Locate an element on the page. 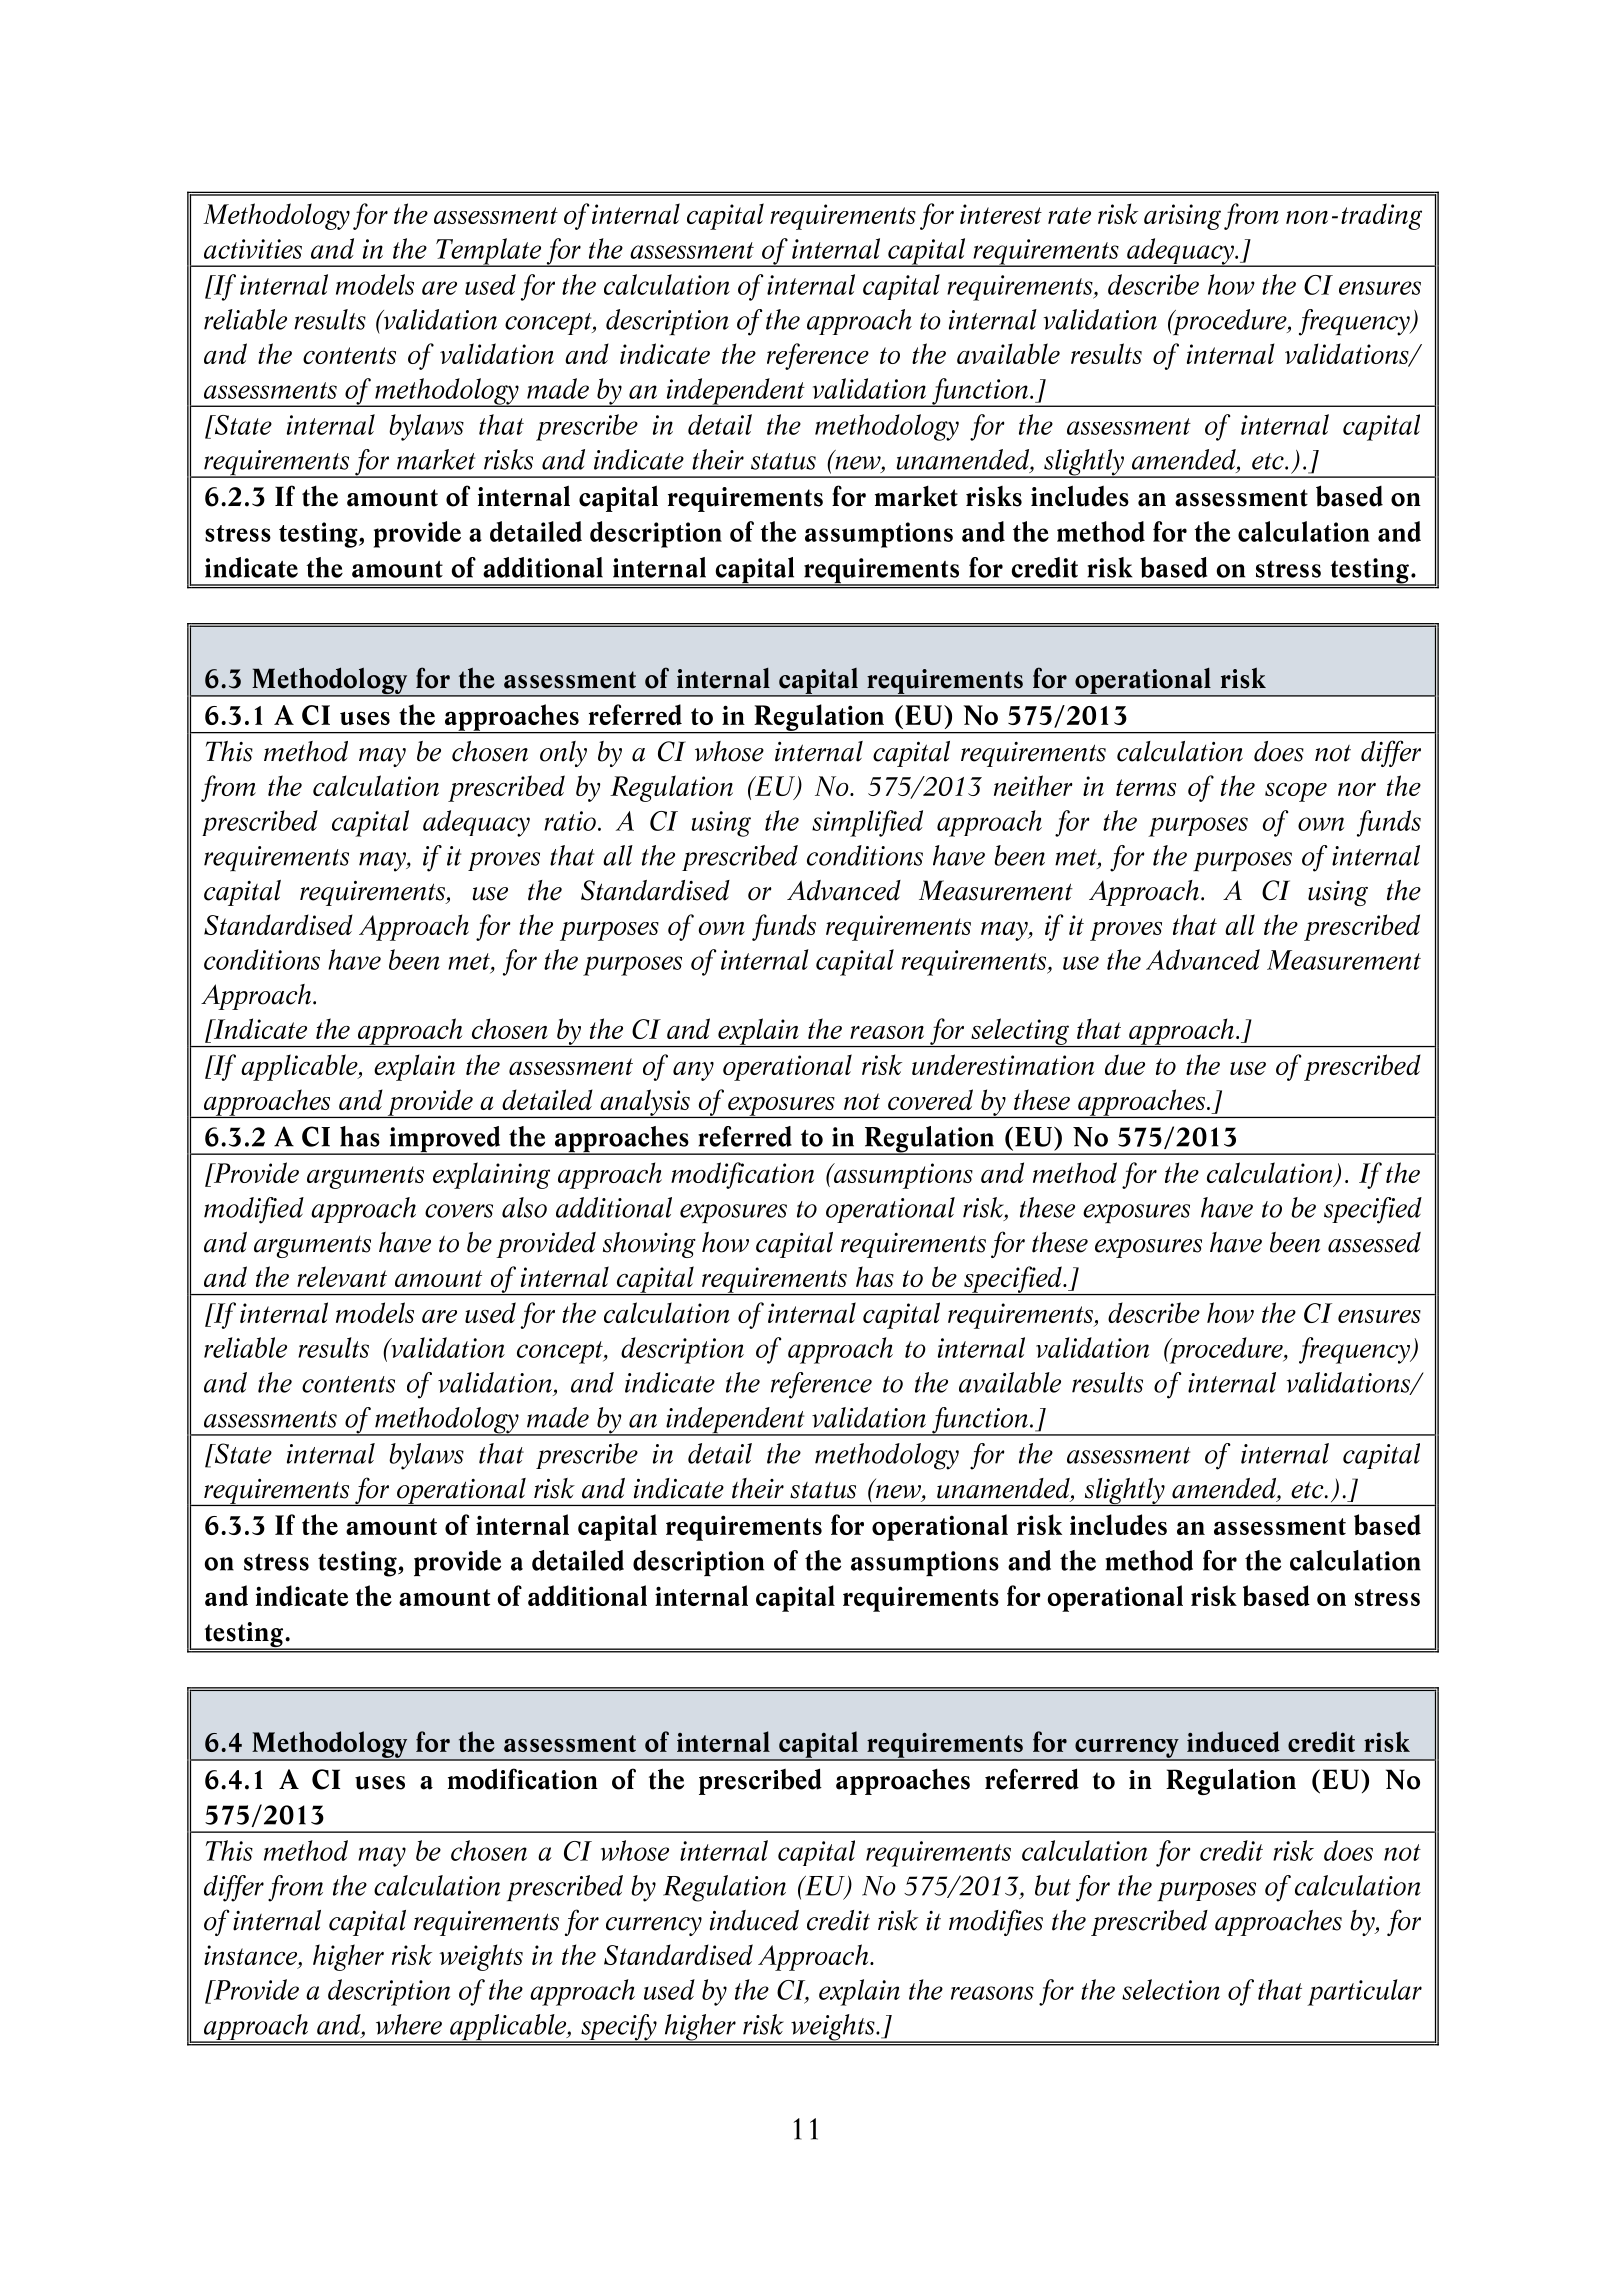 The width and height of the document is (1612, 2280). any is located at coordinates (693, 1071).
